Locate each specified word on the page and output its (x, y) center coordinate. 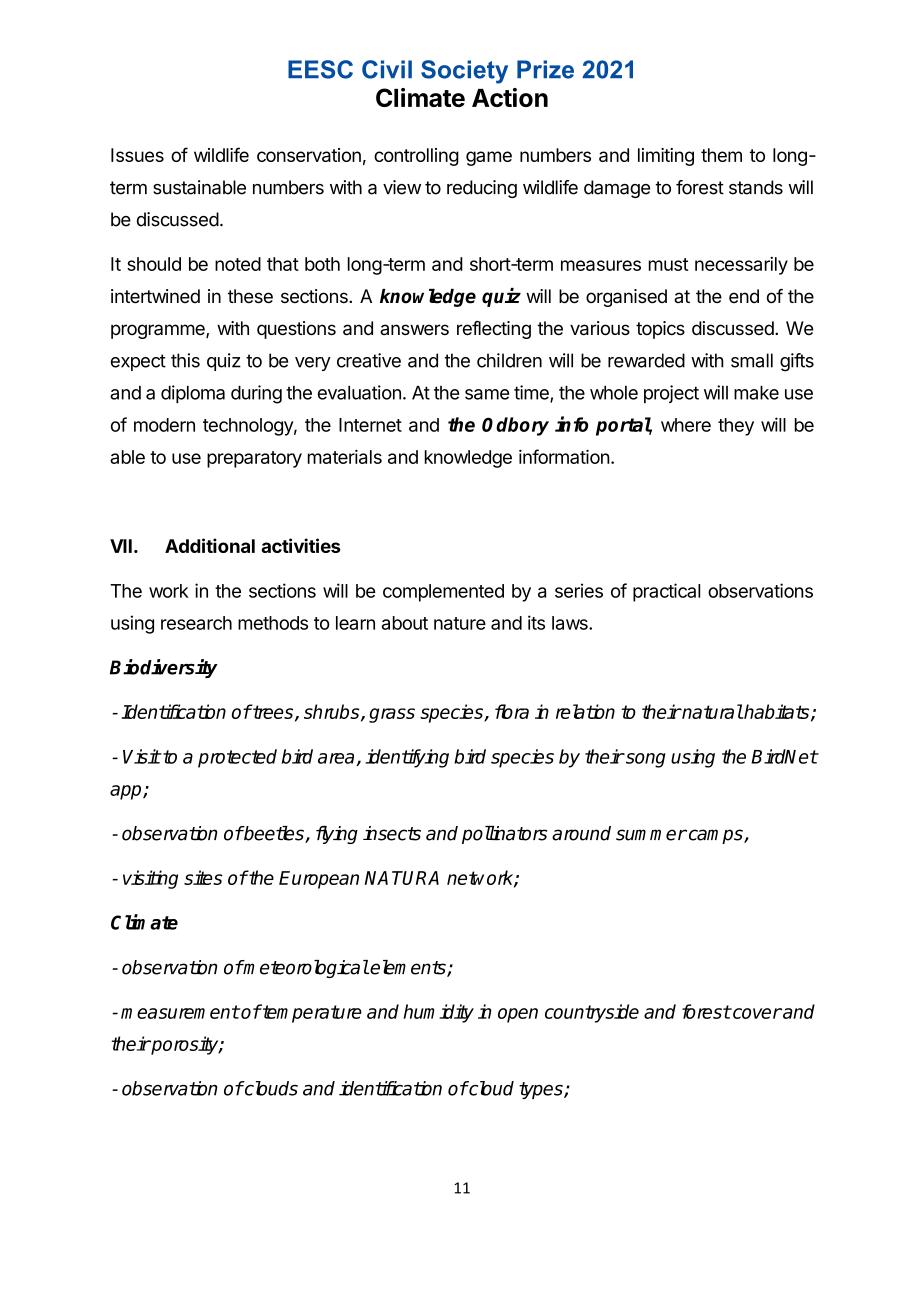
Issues (137, 155)
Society (464, 72)
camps (715, 836)
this (185, 360)
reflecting (494, 330)
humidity (439, 1013)
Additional (210, 545)
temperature (311, 1013)
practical (667, 592)
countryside (592, 1013)
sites (203, 877)
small (752, 360)
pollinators (504, 835)
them (721, 155)
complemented (443, 593)
